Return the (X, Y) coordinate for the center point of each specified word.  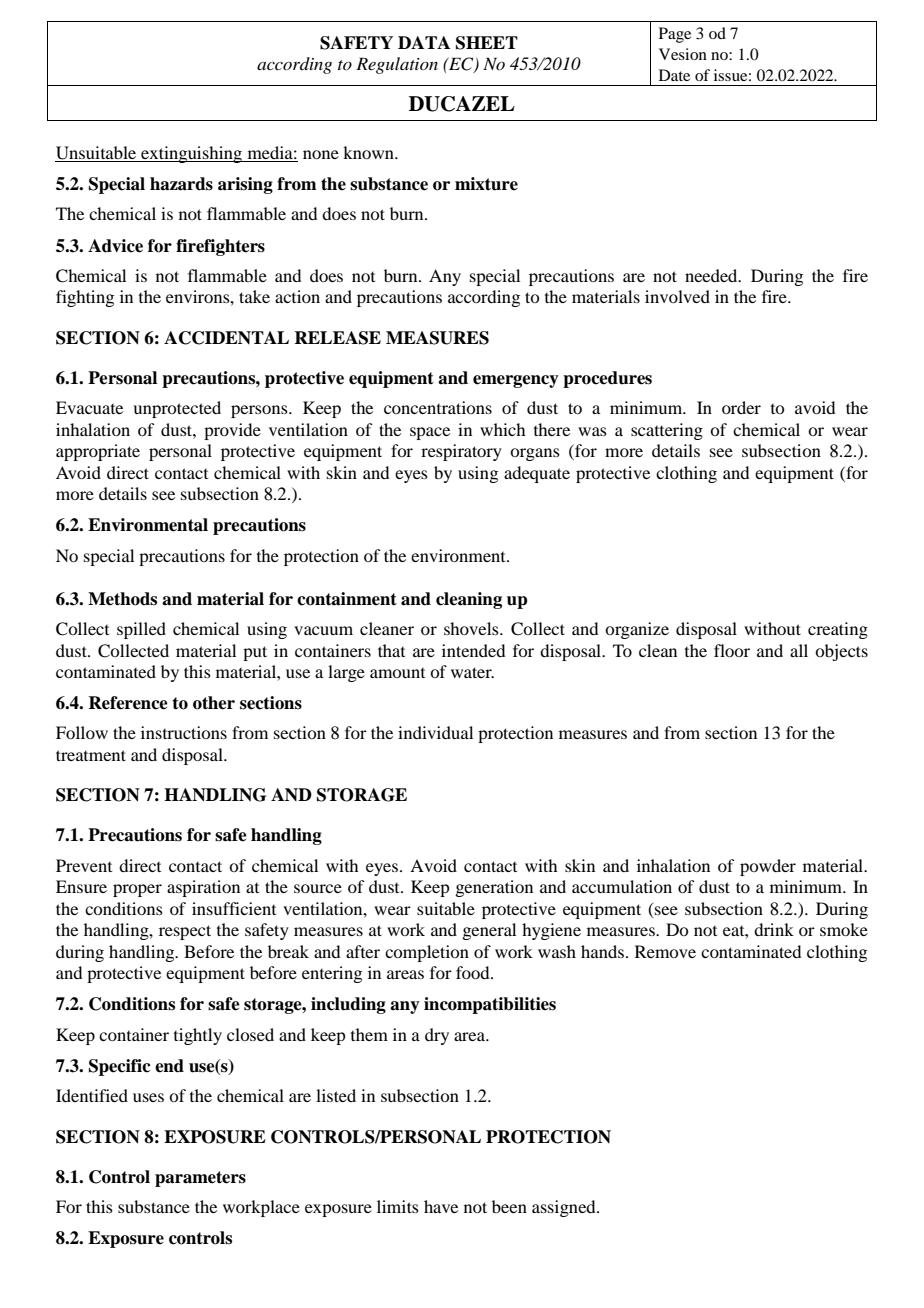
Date (674, 75)
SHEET (487, 43)
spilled (141, 630)
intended (473, 650)
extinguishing (192, 154)
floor (732, 650)
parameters (200, 1179)
